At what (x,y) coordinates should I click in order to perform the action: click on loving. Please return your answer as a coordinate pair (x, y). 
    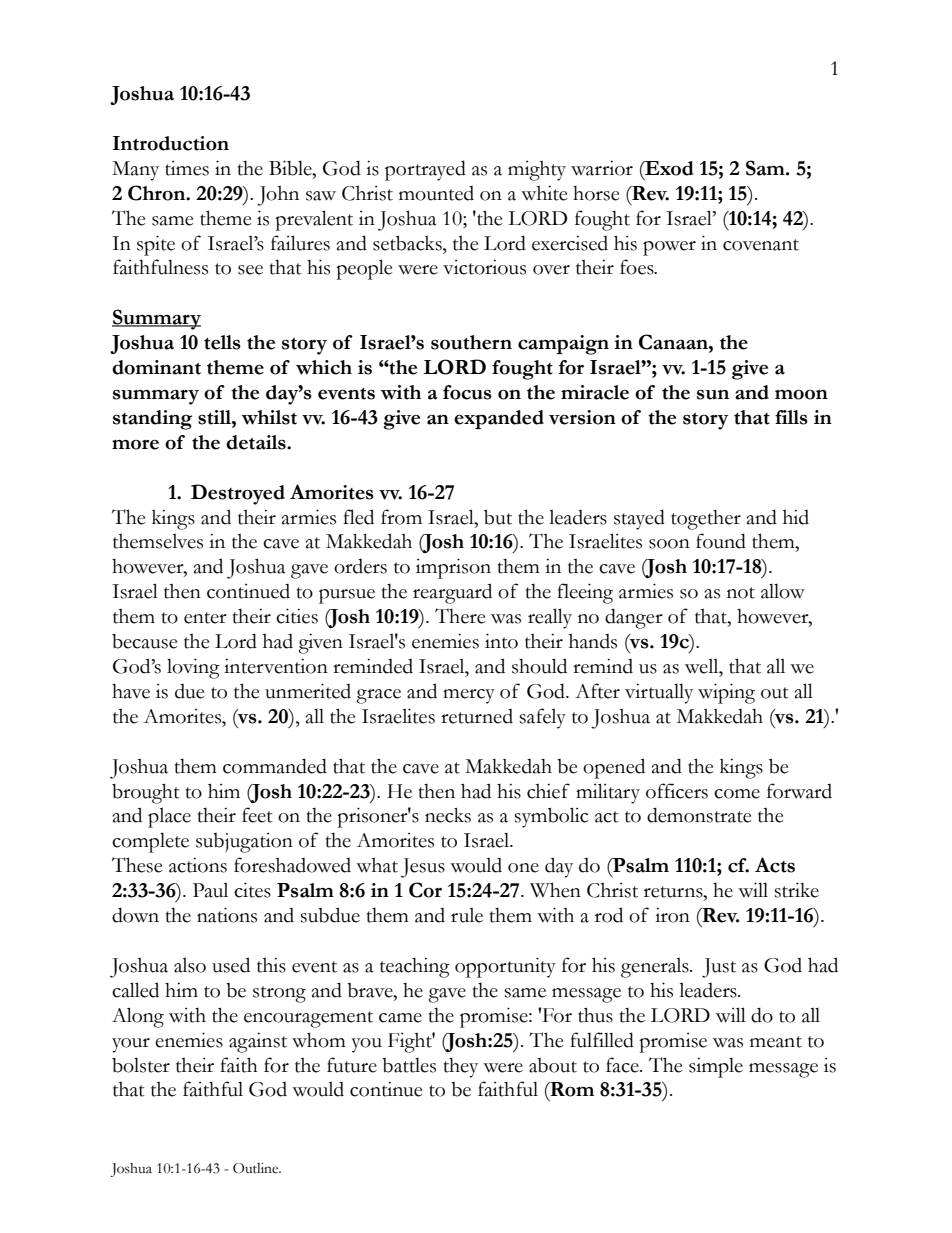
    Looking at the image, I should click on (193, 668).
